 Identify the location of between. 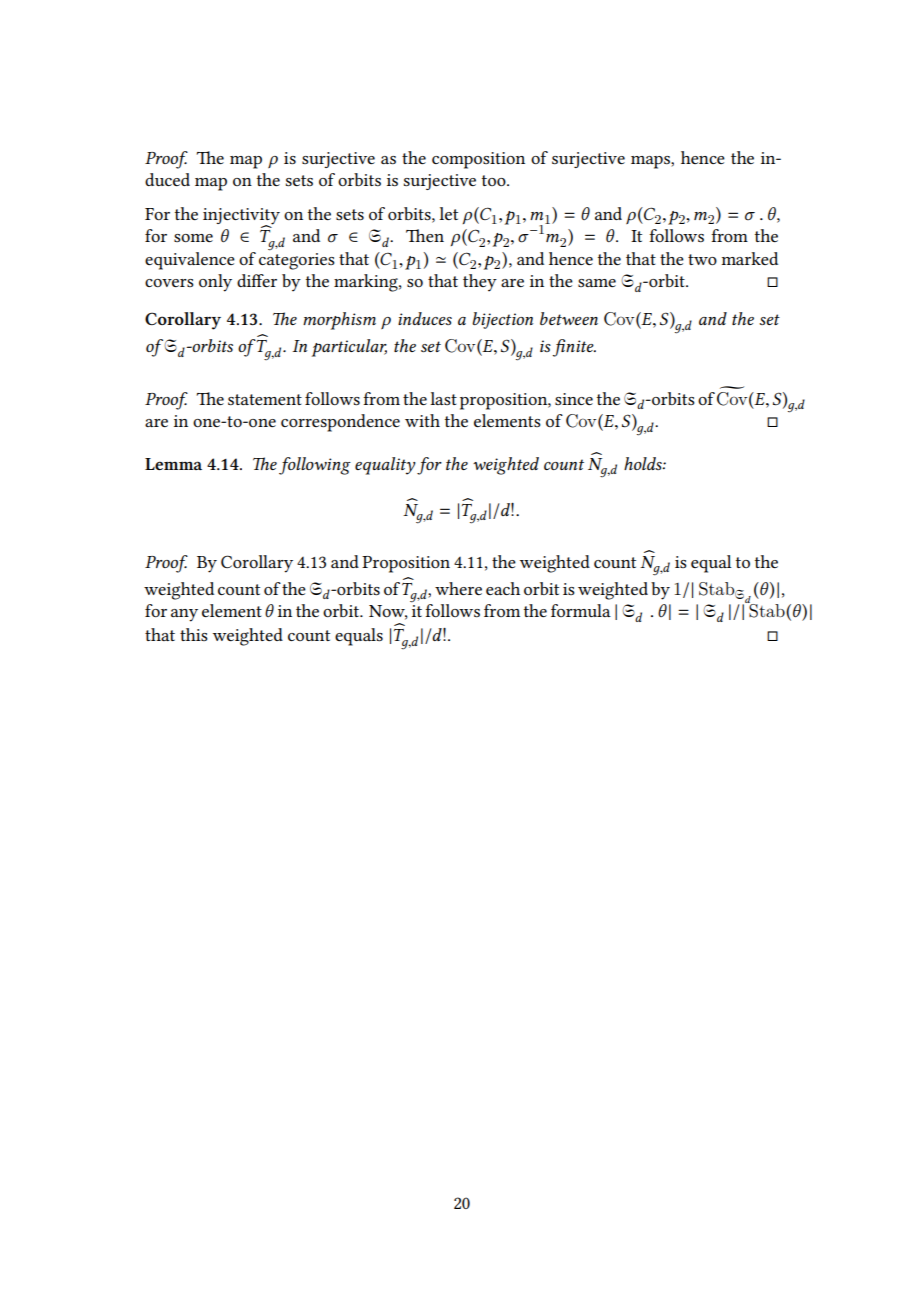
(569, 318).
